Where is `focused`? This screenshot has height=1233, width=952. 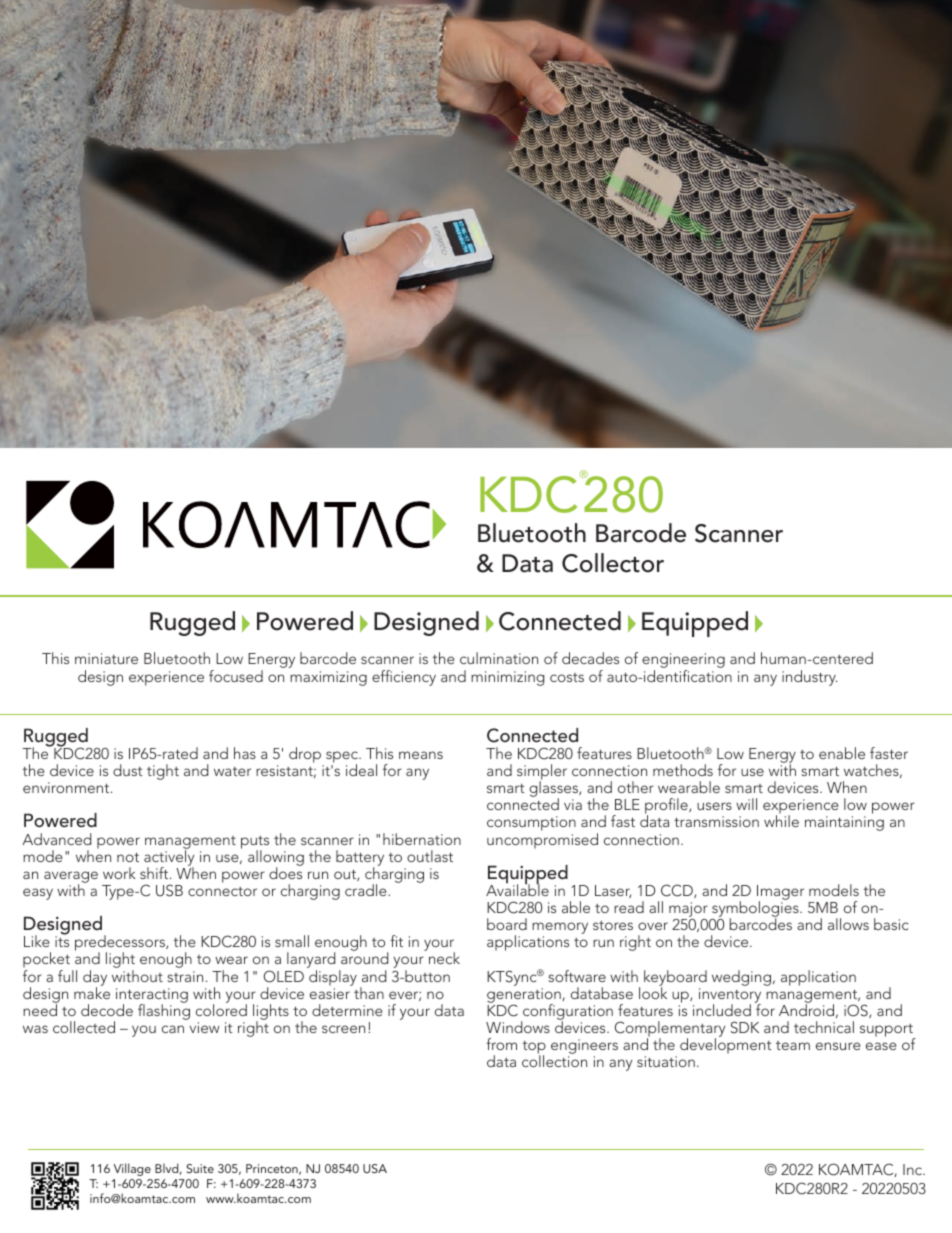
focused is located at coordinates (236, 676).
